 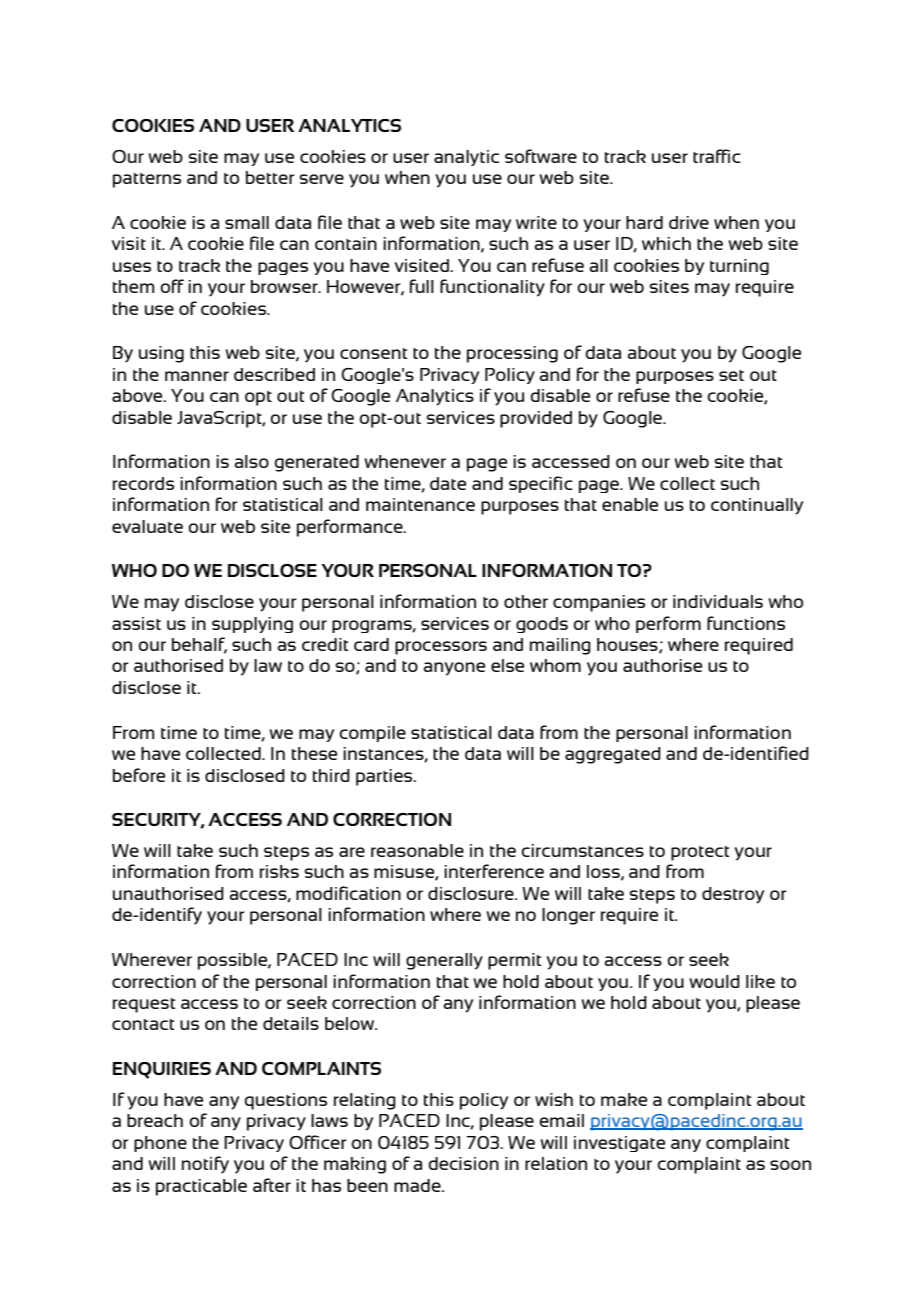 What do you see at coordinates (448, 483) in the screenshot?
I see `date` at bounding box center [448, 483].
